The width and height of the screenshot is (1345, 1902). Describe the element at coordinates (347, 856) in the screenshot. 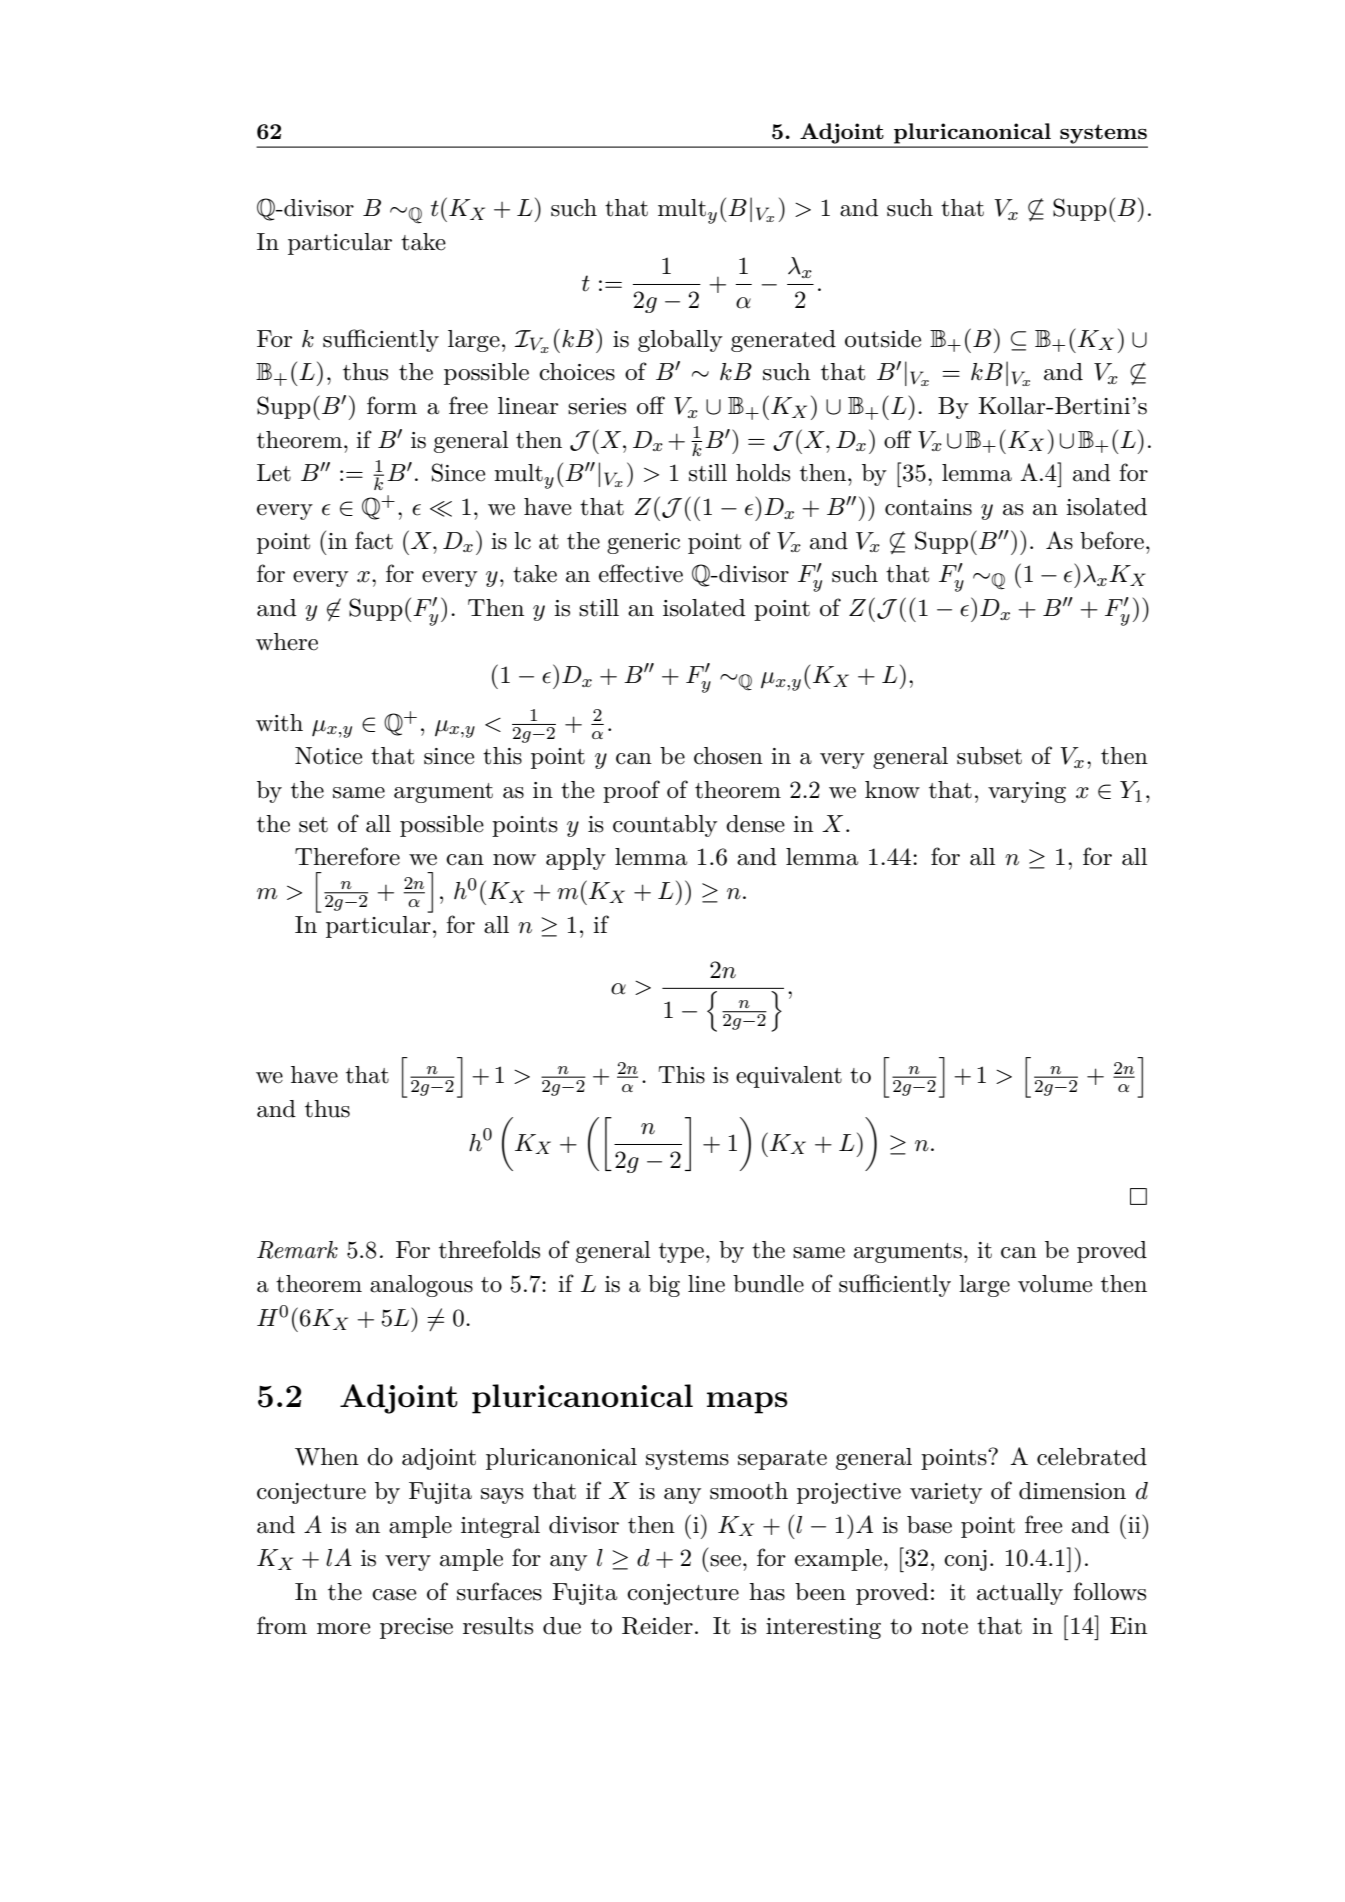

I see `Therefore` at that location.
